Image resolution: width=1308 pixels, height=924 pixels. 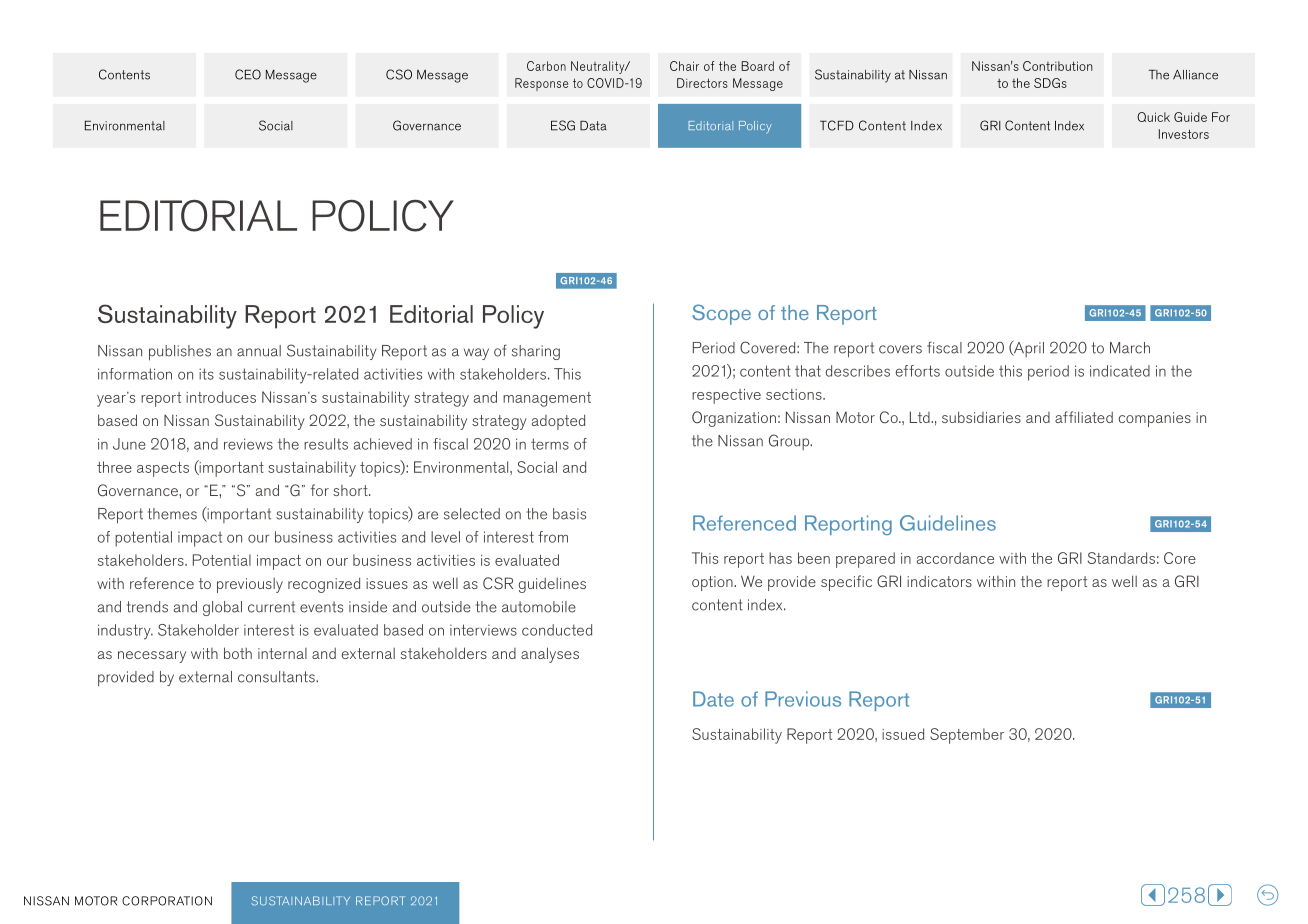 What do you see at coordinates (324, 585) in the screenshot?
I see `recognized` at bounding box center [324, 585].
